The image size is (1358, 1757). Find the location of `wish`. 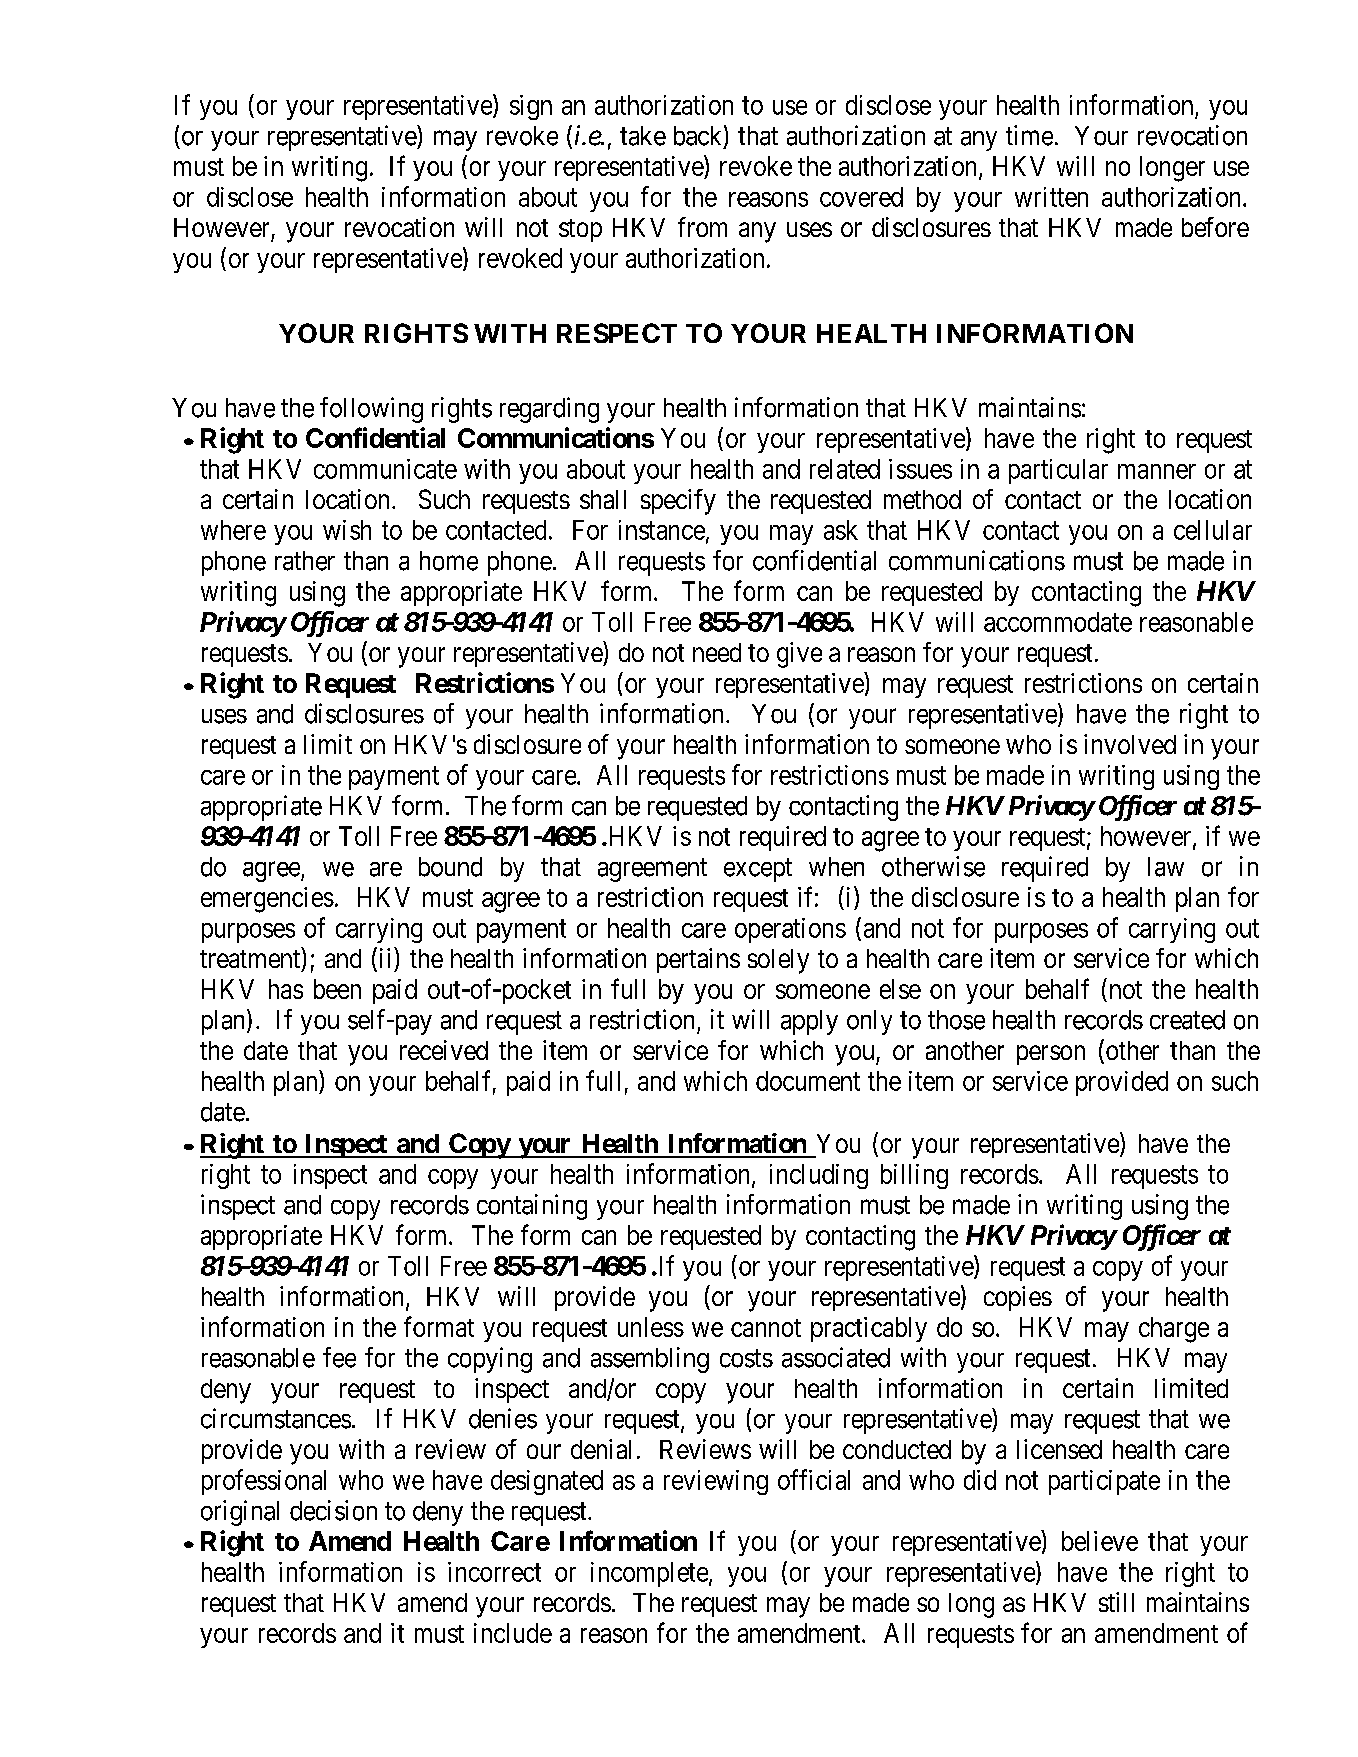

wish is located at coordinates (347, 530).
